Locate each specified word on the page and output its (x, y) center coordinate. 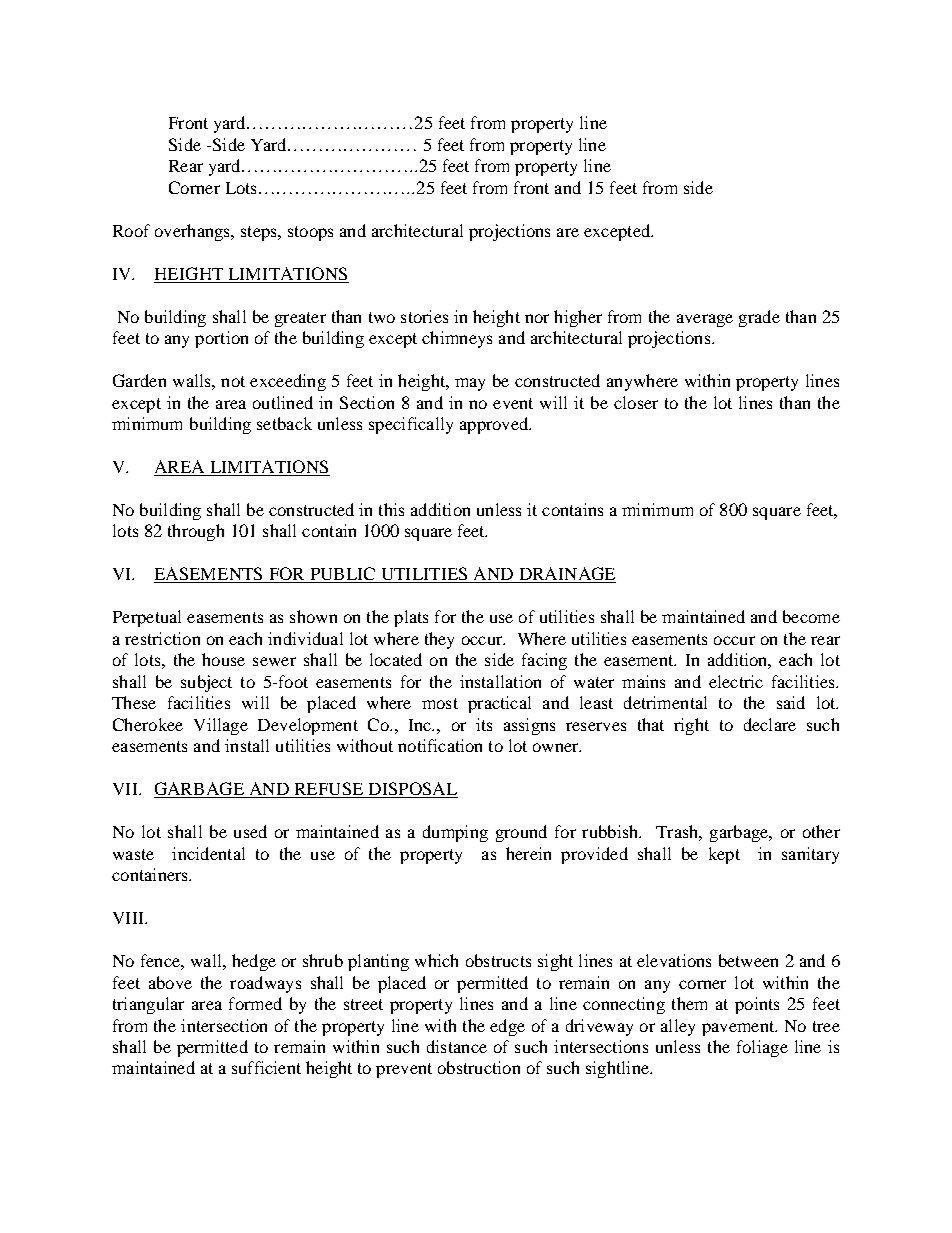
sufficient (266, 1067)
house (223, 659)
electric (736, 681)
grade (759, 318)
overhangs (193, 232)
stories (424, 316)
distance (457, 1046)
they (439, 640)
